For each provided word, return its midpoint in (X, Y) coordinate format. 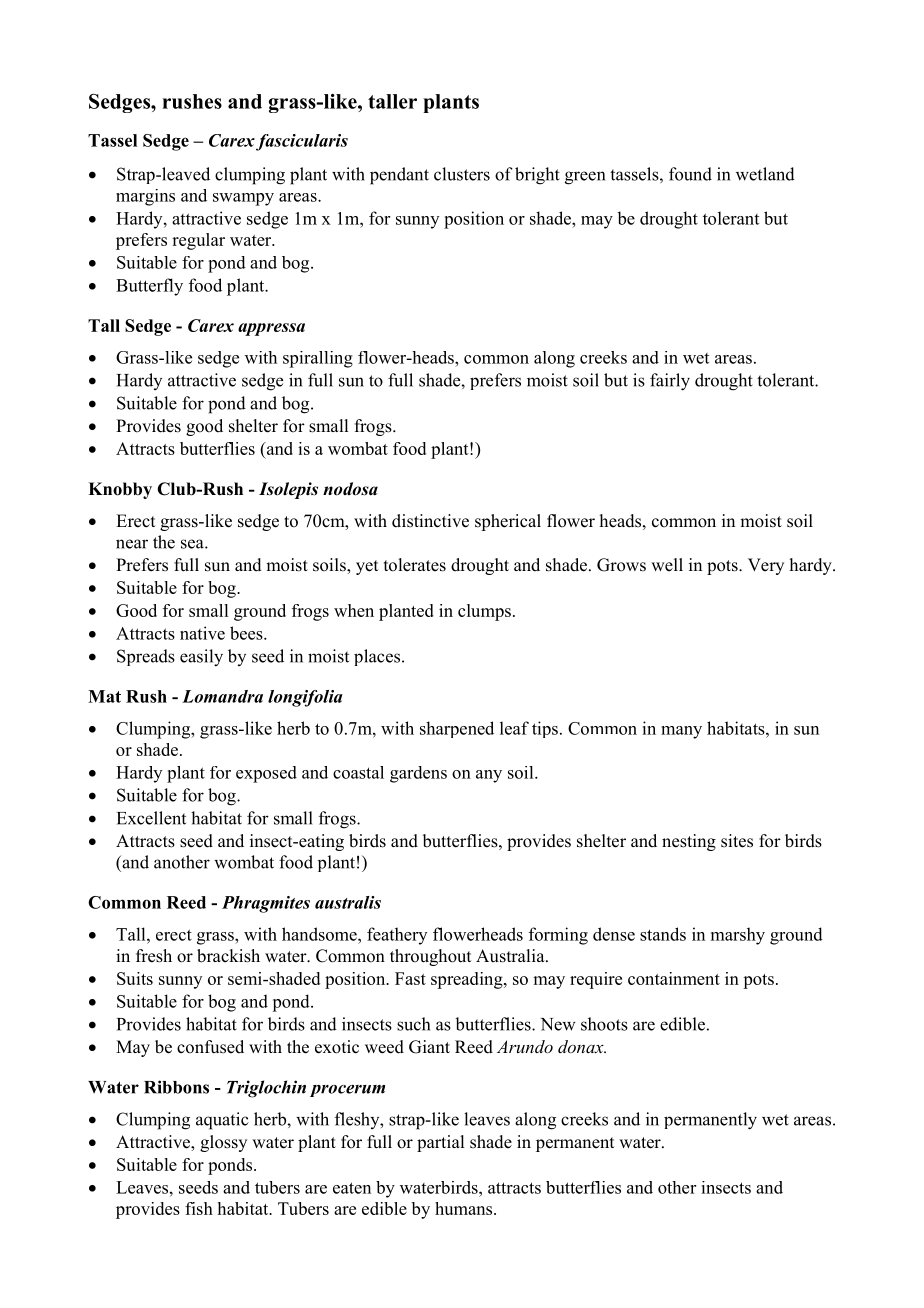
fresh (154, 956)
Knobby (120, 490)
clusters (462, 174)
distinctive (430, 521)
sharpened (457, 729)
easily (201, 658)
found (690, 174)
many (681, 732)
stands (663, 934)
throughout (430, 957)
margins (145, 197)
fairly (670, 382)
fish (199, 1208)
